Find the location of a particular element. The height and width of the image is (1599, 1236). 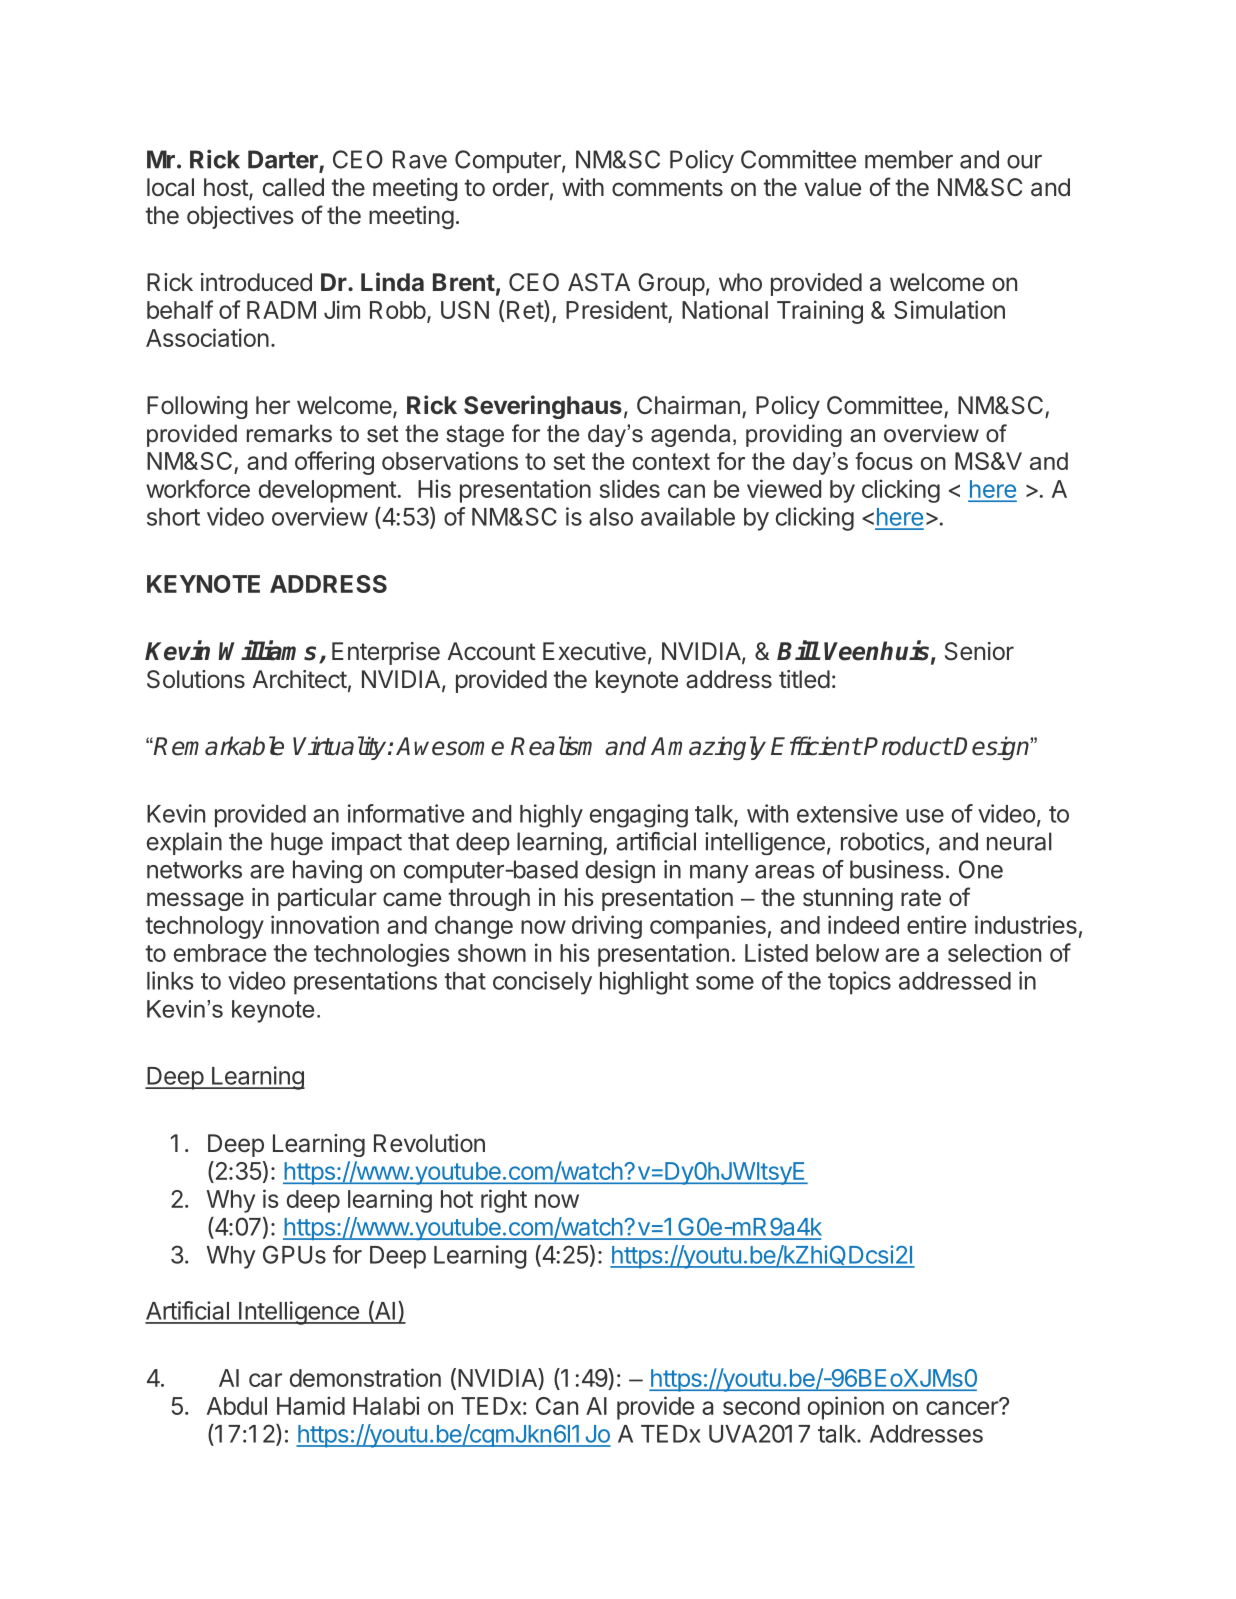

car is located at coordinates (265, 1380).
